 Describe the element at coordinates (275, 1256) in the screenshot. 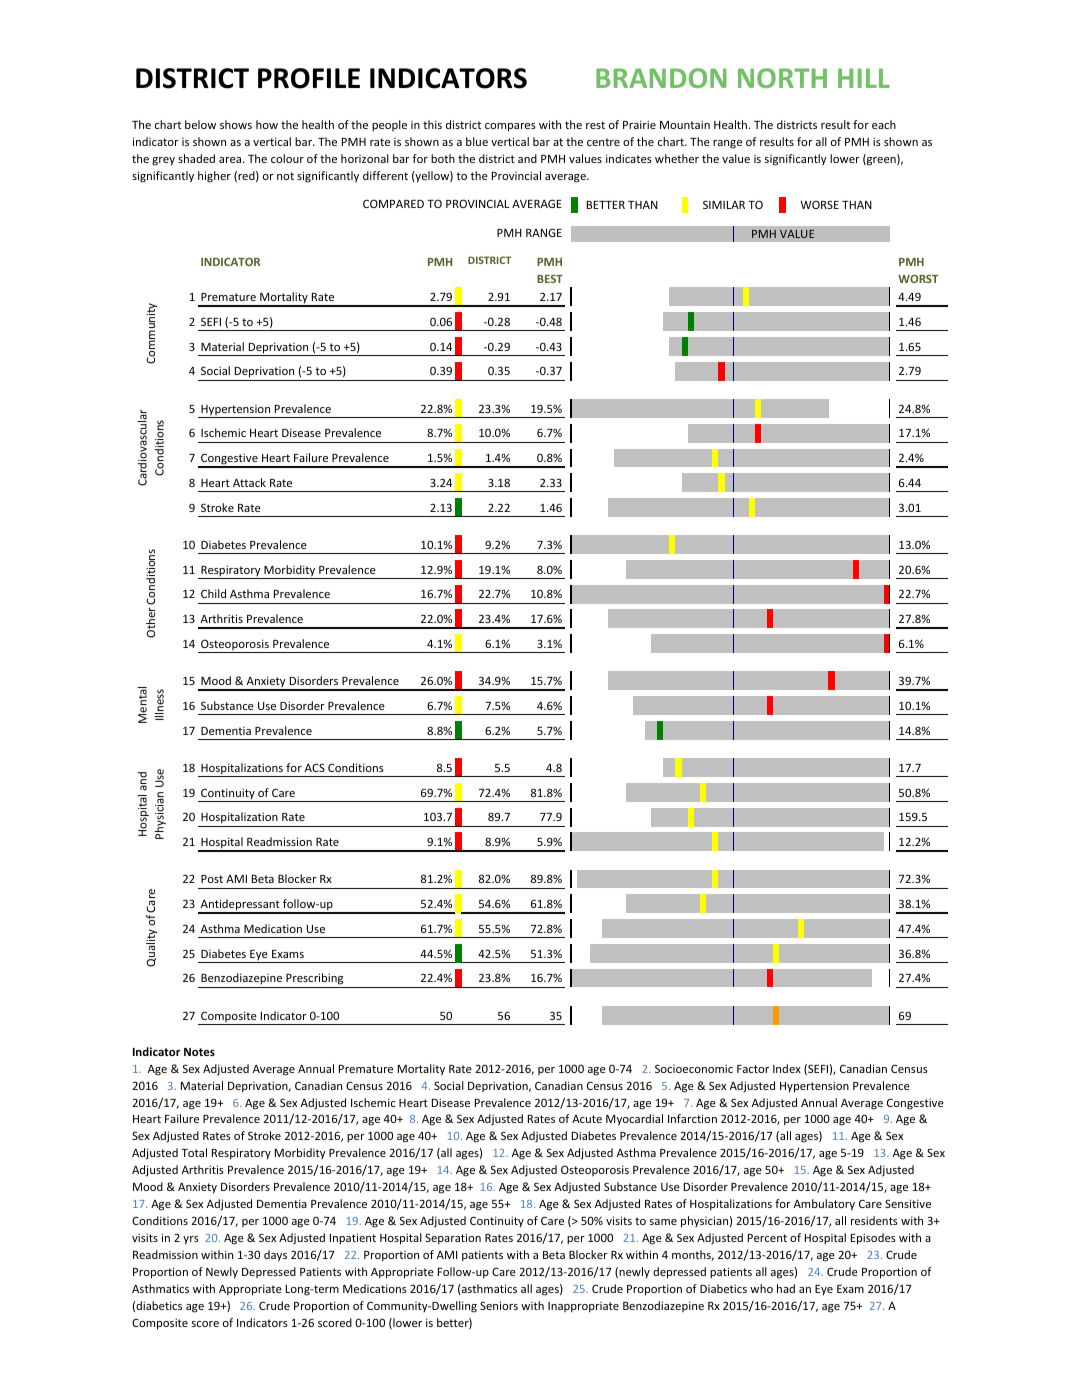

I see `days` at that location.
